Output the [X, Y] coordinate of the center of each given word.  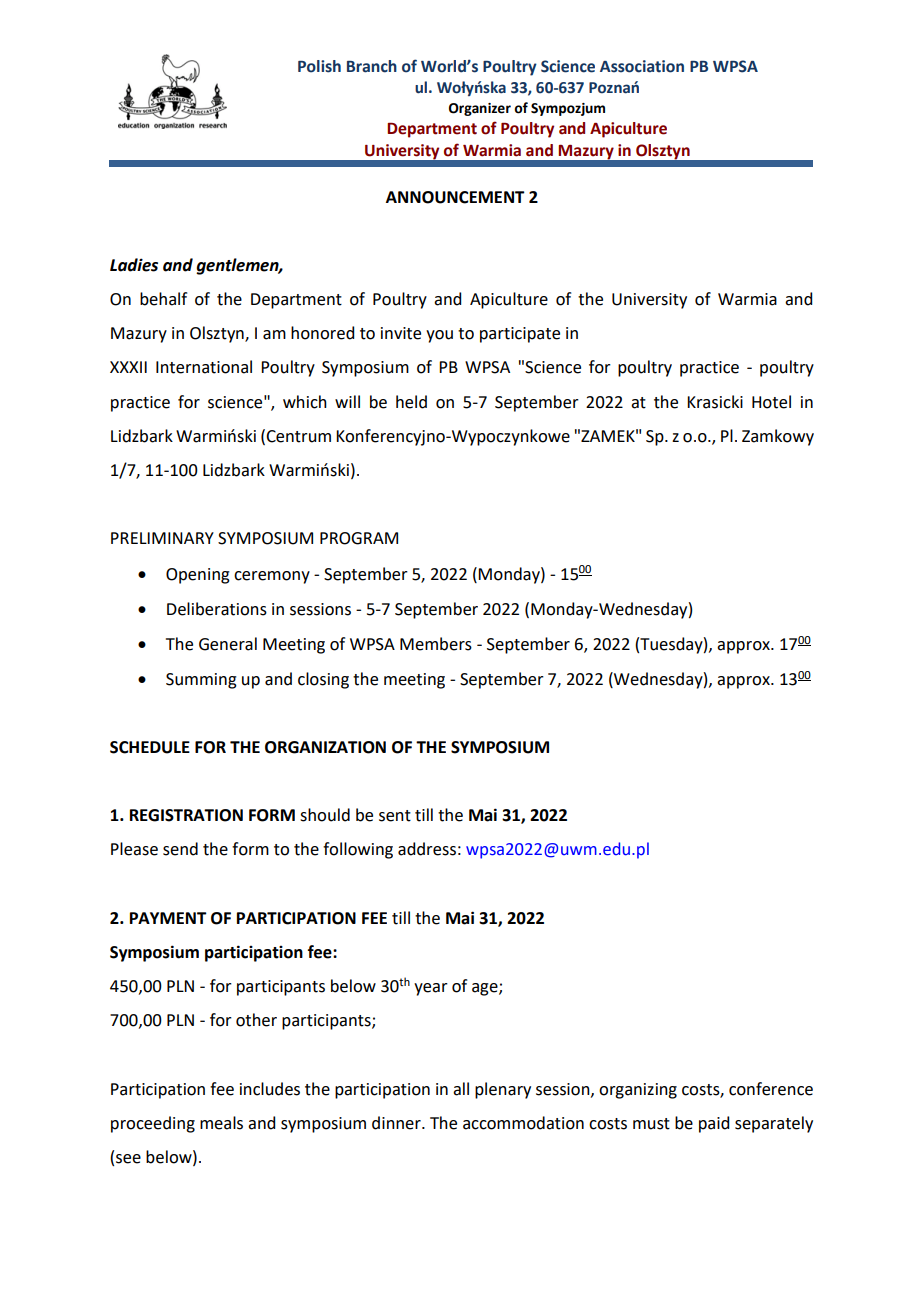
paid [714, 1124]
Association [642, 66]
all [461, 1089]
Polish [319, 66]
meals [221, 1123]
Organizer [480, 109]
